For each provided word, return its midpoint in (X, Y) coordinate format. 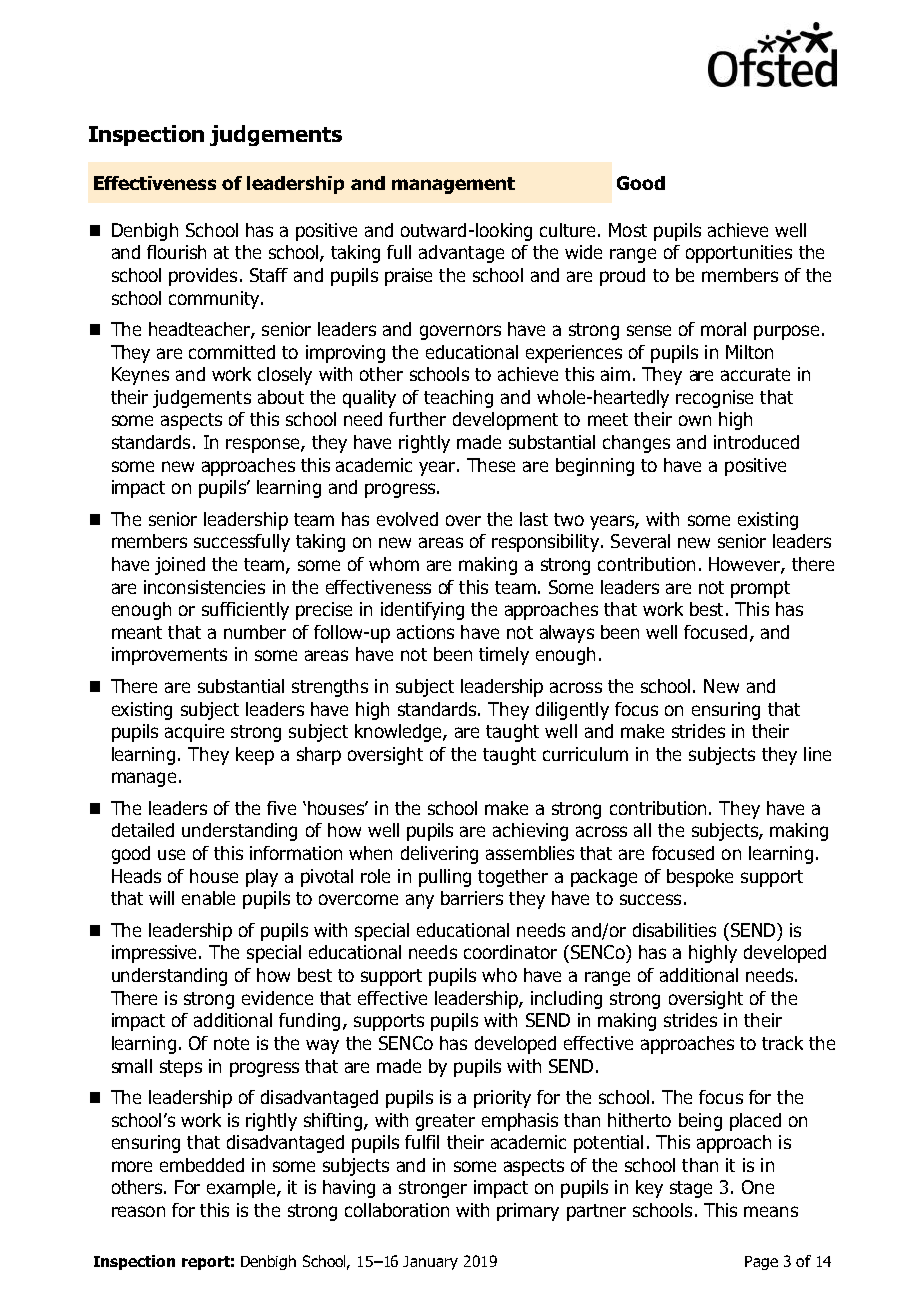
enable (208, 898)
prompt (760, 589)
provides (203, 277)
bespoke (700, 878)
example (242, 1189)
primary (528, 1212)
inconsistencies (204, 587)
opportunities (739, 254)
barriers (472, 898)
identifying (422, 611)
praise (408, 277)
